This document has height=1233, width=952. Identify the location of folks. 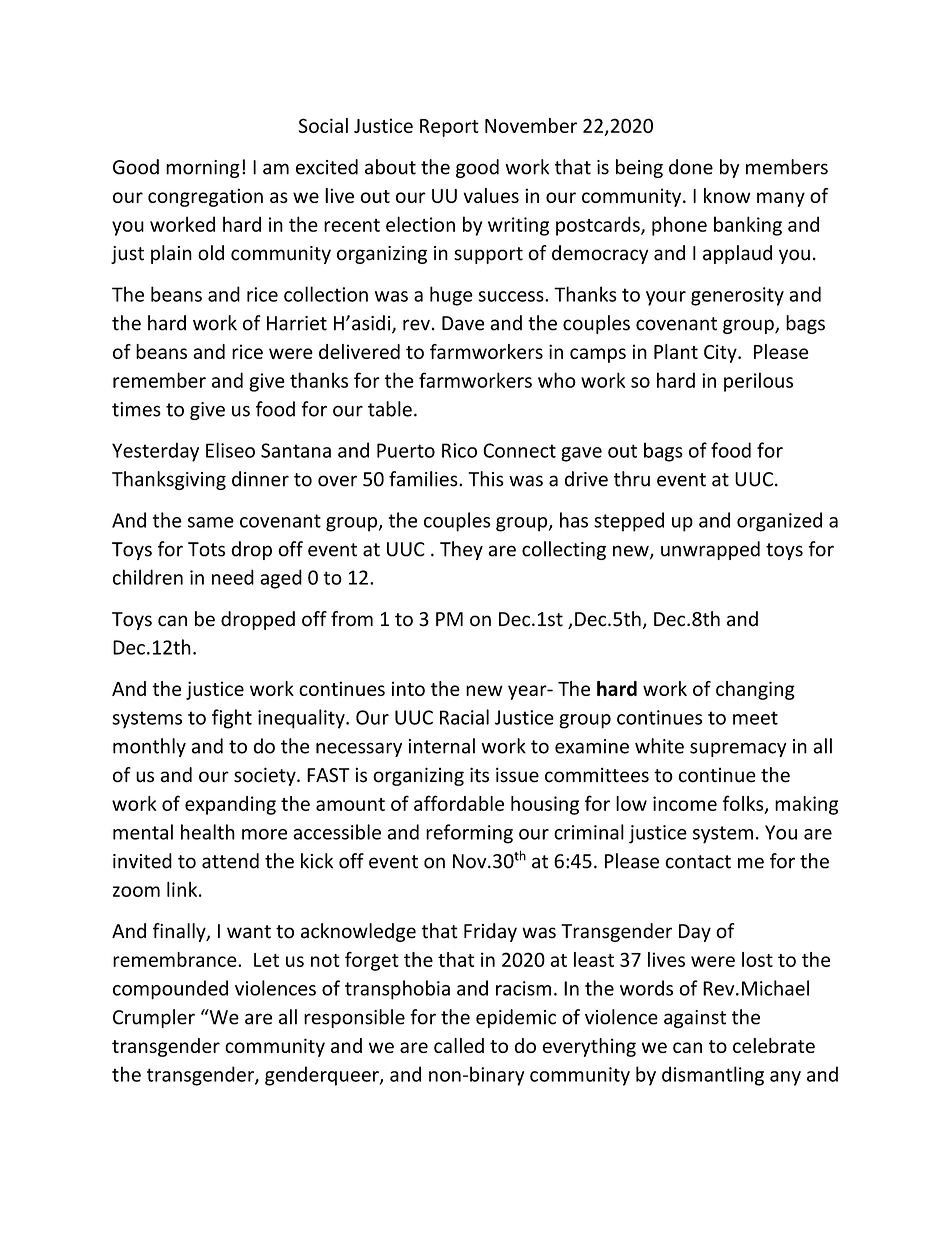
(744, 804).
